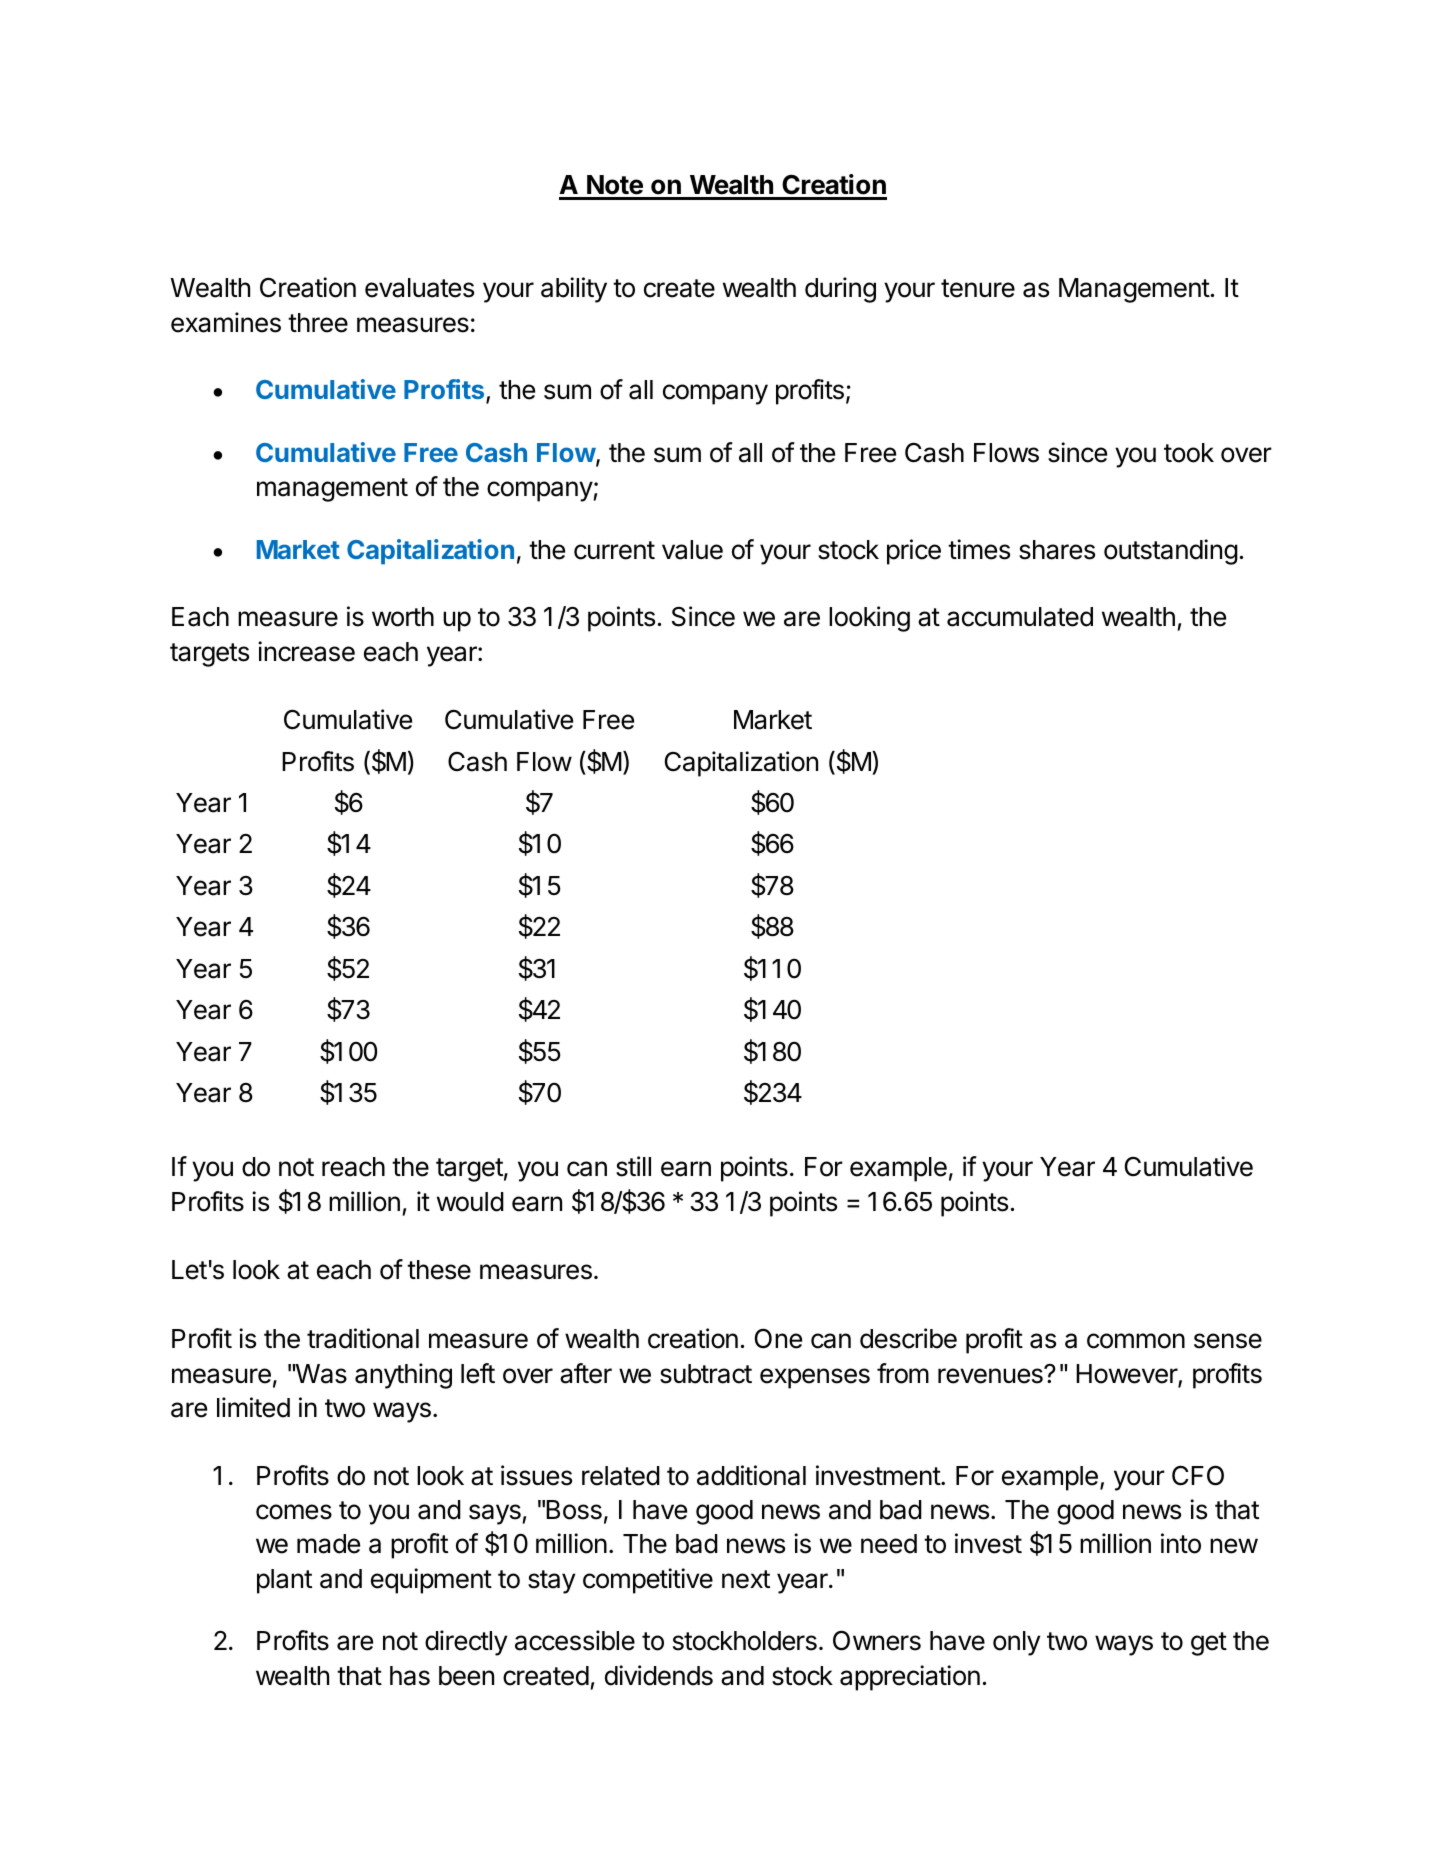  I want to click on tenure, so click(978, 288).
